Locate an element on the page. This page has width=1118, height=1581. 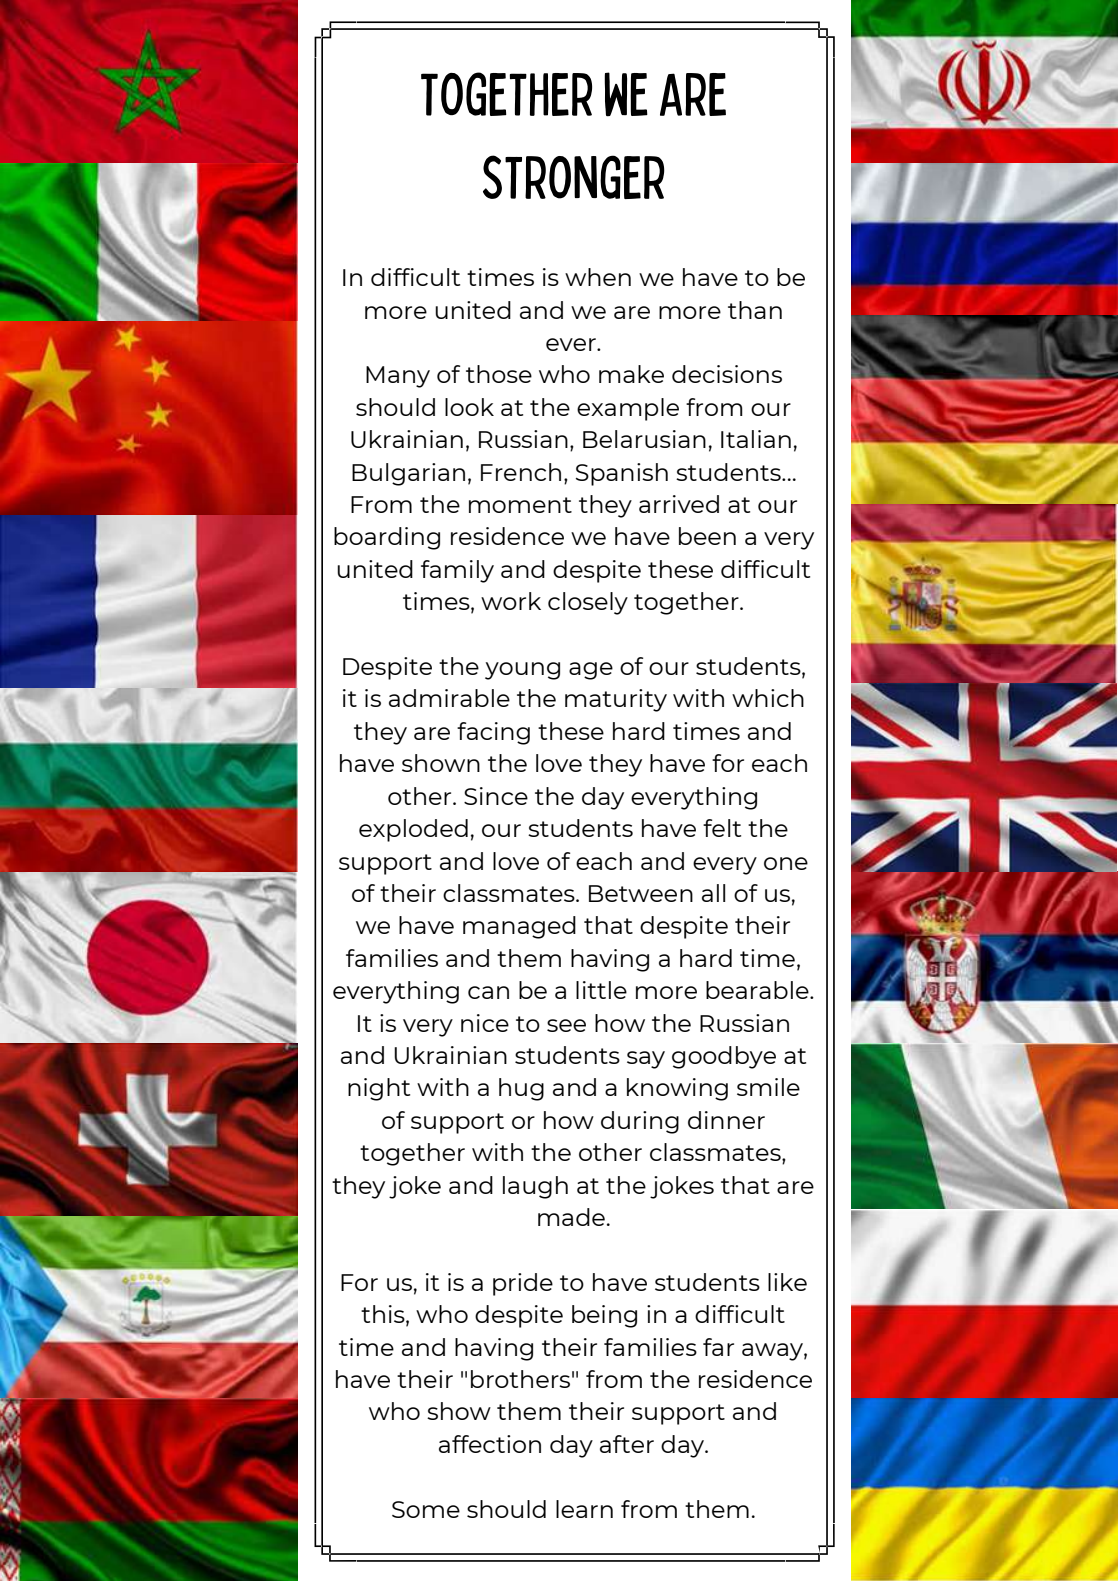
than is located at coordinates (755, 310).
